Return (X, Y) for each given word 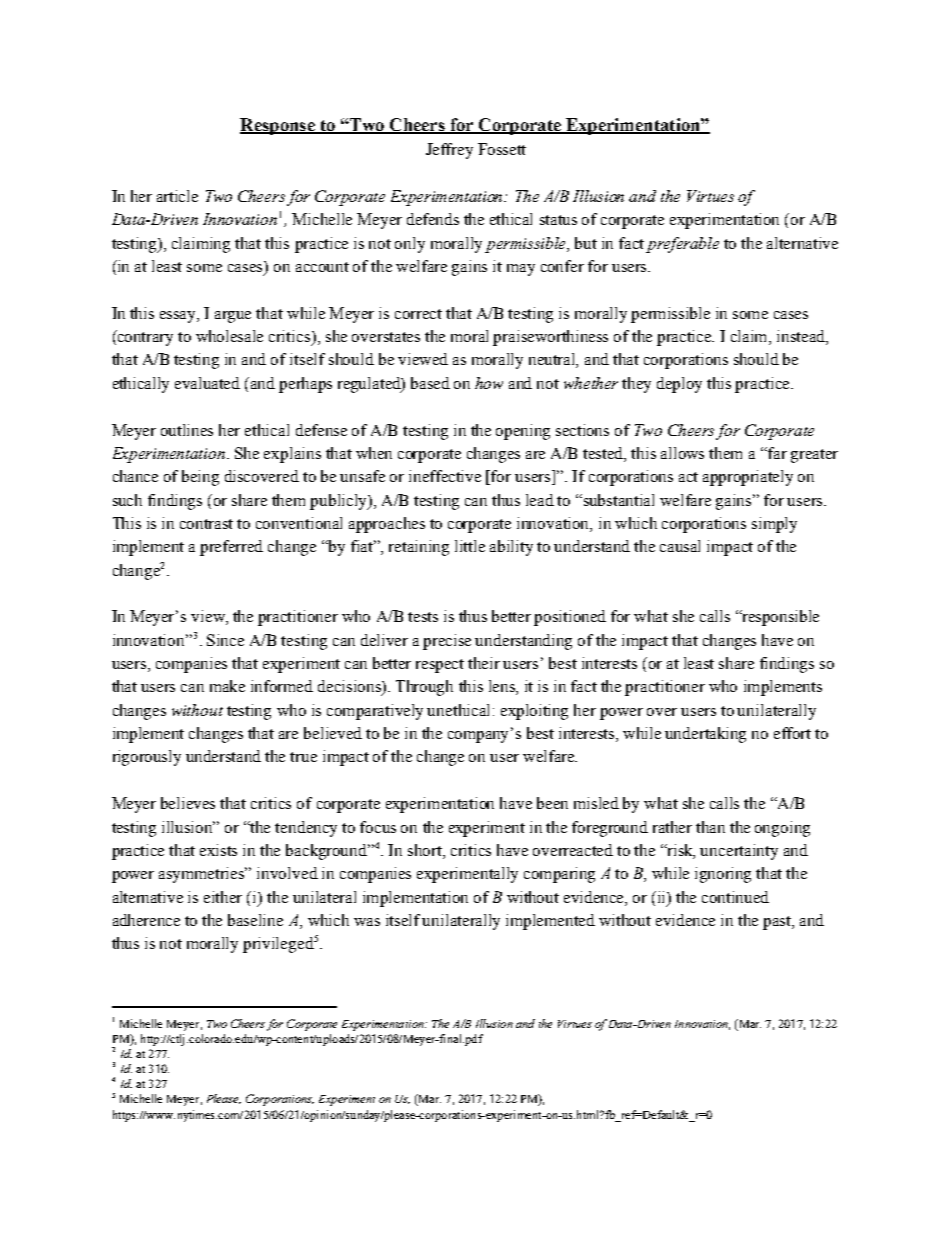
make (227, 686)
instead (802, 337)
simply (774, 525)
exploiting (534, 712)
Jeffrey (449, 151)
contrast (206, 524)
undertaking (705, 735)
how (489, 383)
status (558, 220)
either (223, 897)
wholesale (229, 336)
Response (278, 126)
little (470, 546)
